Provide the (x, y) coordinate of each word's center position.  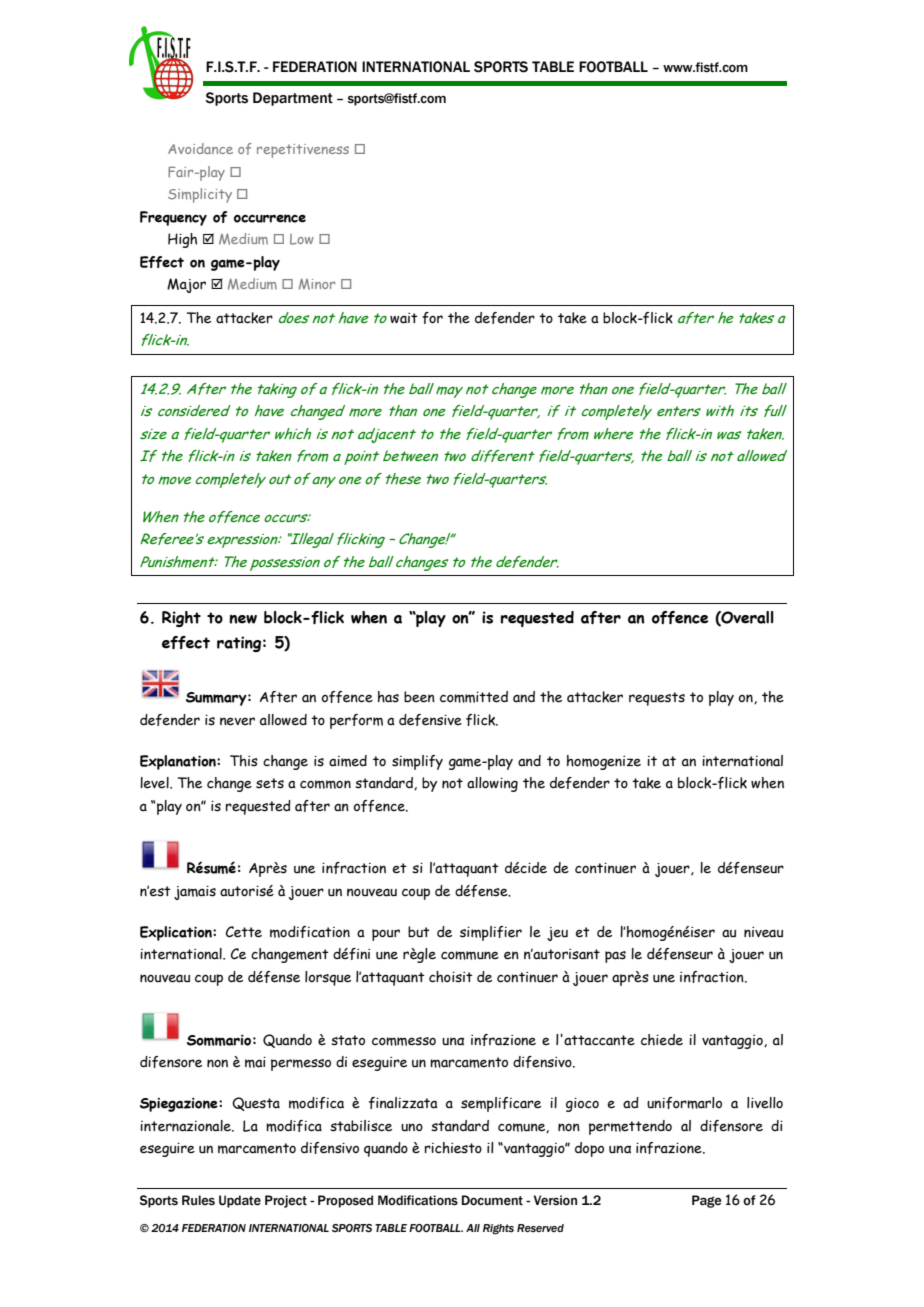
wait (404, 318)
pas (615, 957)
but (419, 932)
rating (239, 644)
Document (492, 1200)
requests (657, 699)
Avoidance (200, 148)
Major (186, 285)
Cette (244, 932)
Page (706, 1201)
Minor (317, 284)
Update (240, 1201)
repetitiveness (303, 151)
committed (474, 697)
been (419, 697)
